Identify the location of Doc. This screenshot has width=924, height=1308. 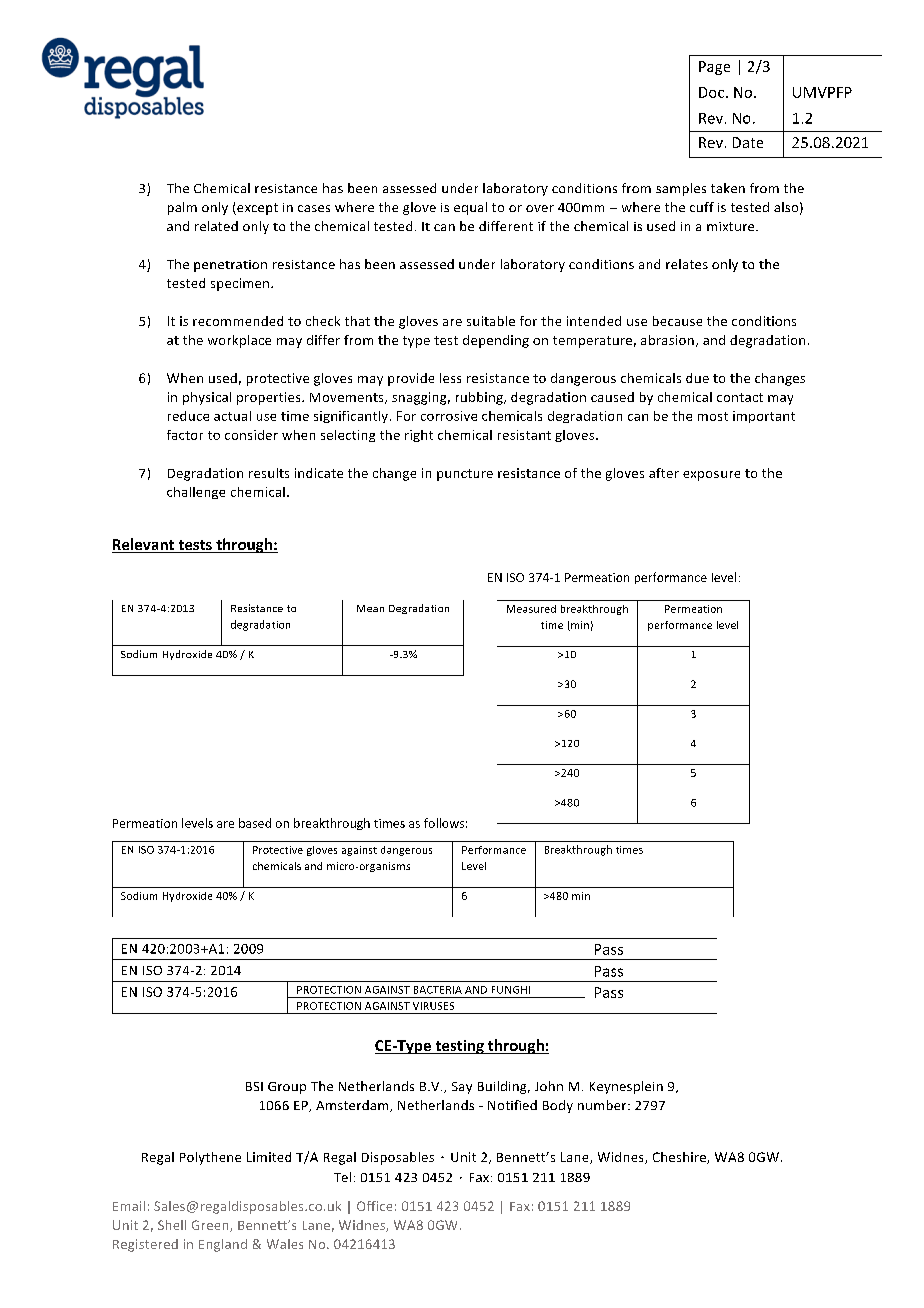
(713, 92).
